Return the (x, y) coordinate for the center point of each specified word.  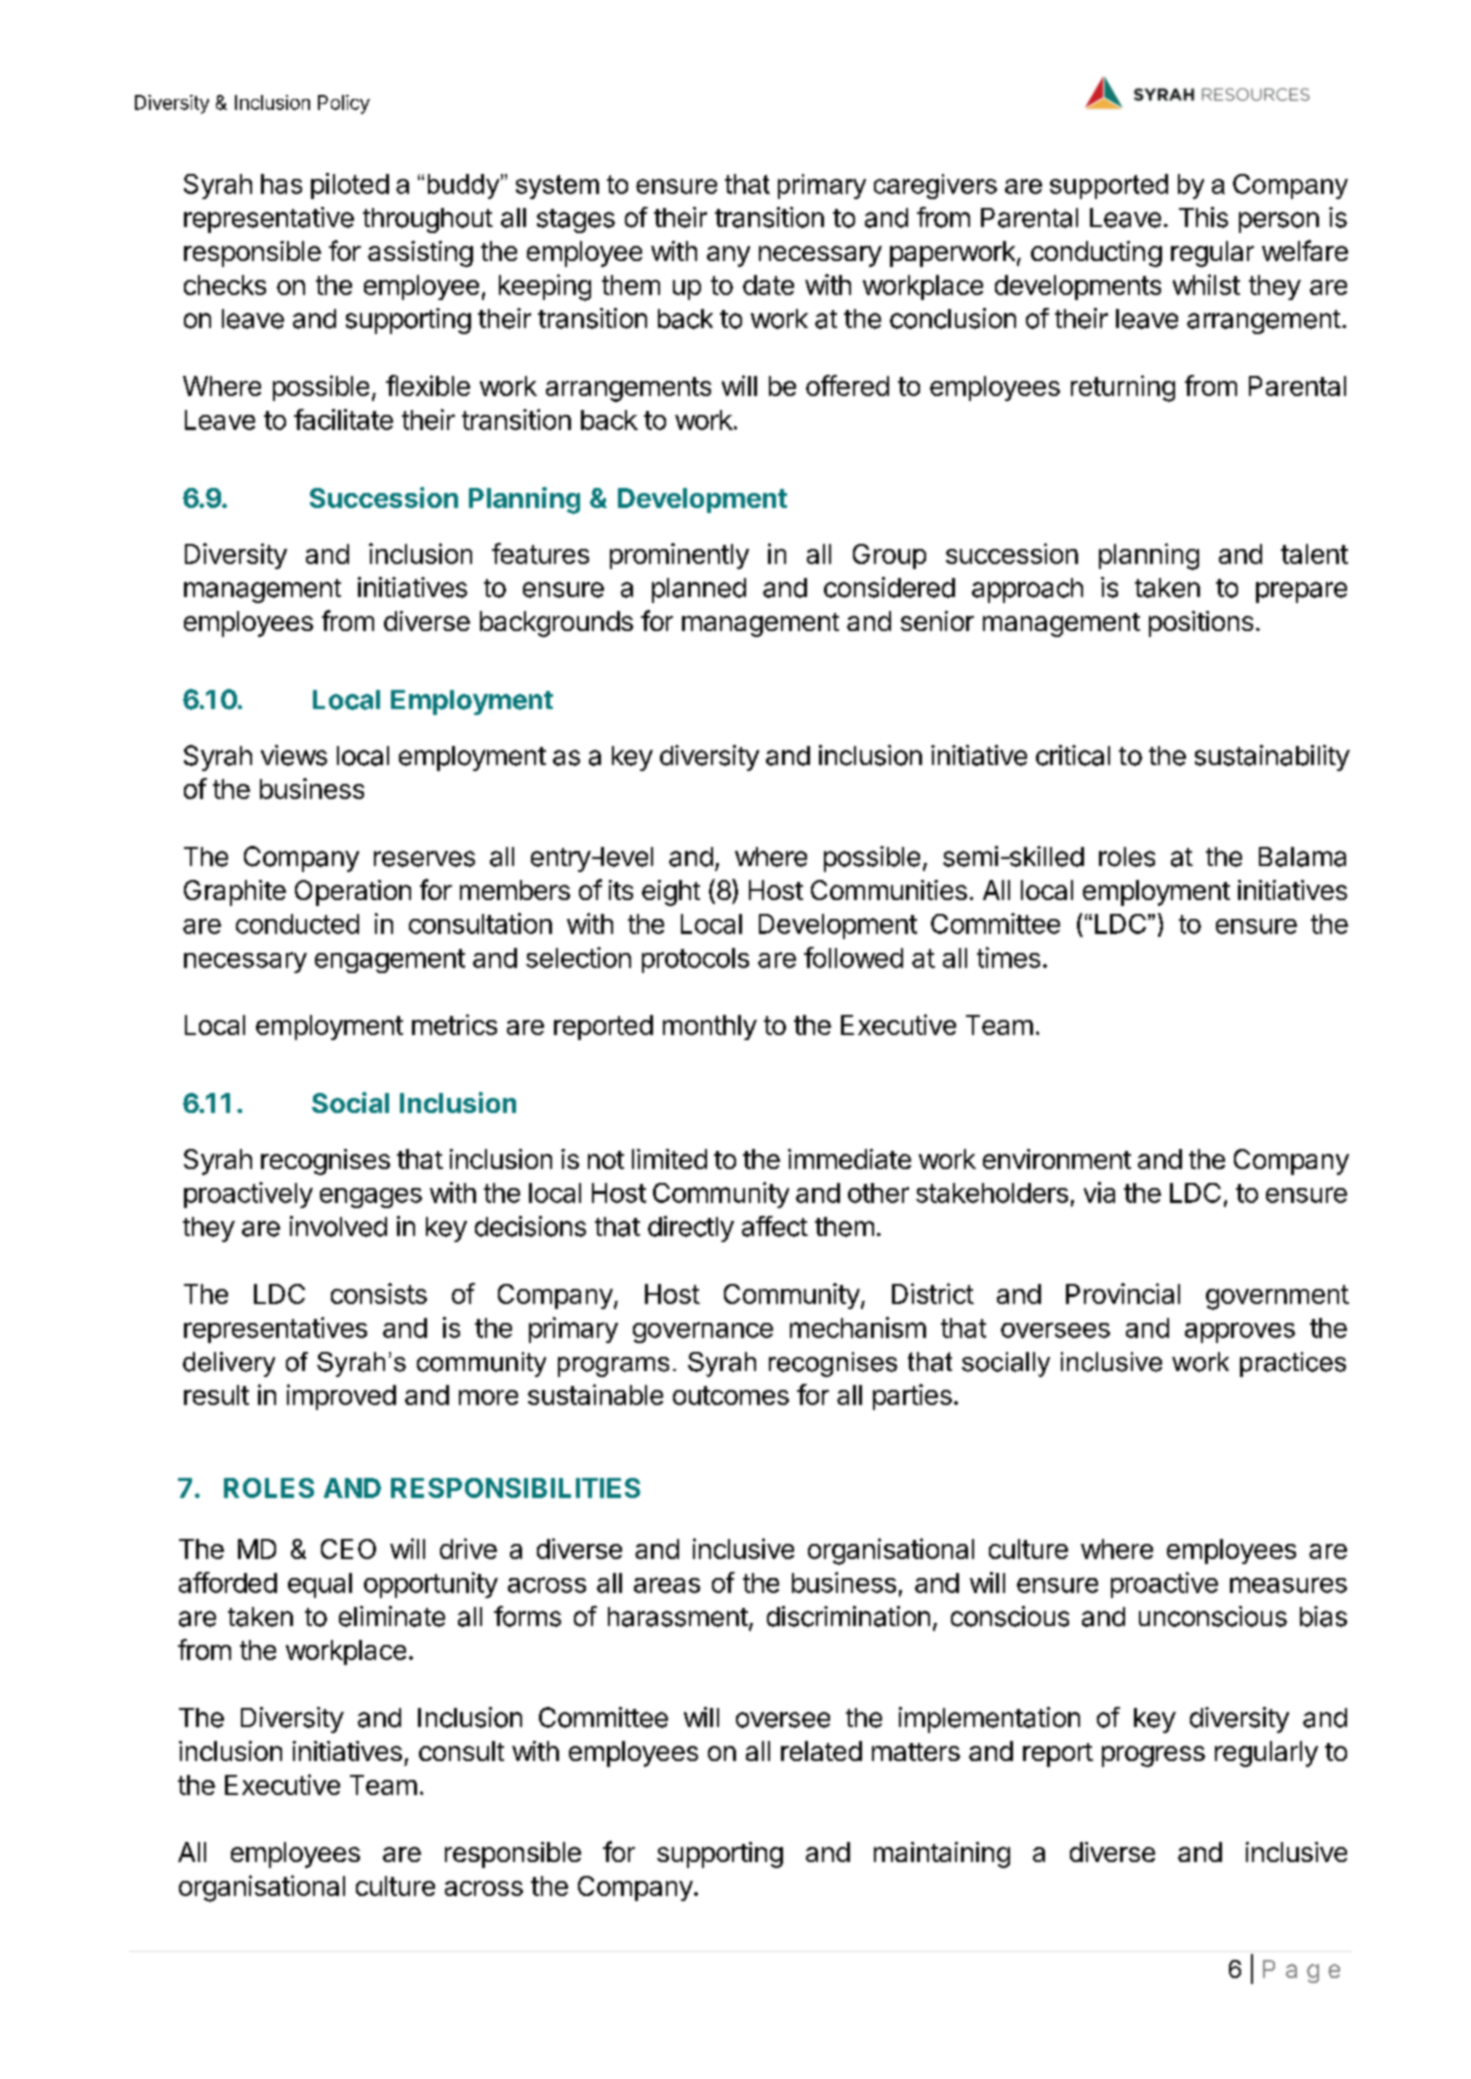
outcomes (731, 1395)
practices (1293, 1364)
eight (671, 893)
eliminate (392, 1616)
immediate (849, 1159)
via (1099, 1192)
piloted (350, 186)
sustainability (1272, 758)
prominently (679, 556)
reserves (424, 859)
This (1203, 217)
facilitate (343, 419)
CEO (348, 1549)
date (768, 285)
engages (371, 1198)
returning (1123, 388)
